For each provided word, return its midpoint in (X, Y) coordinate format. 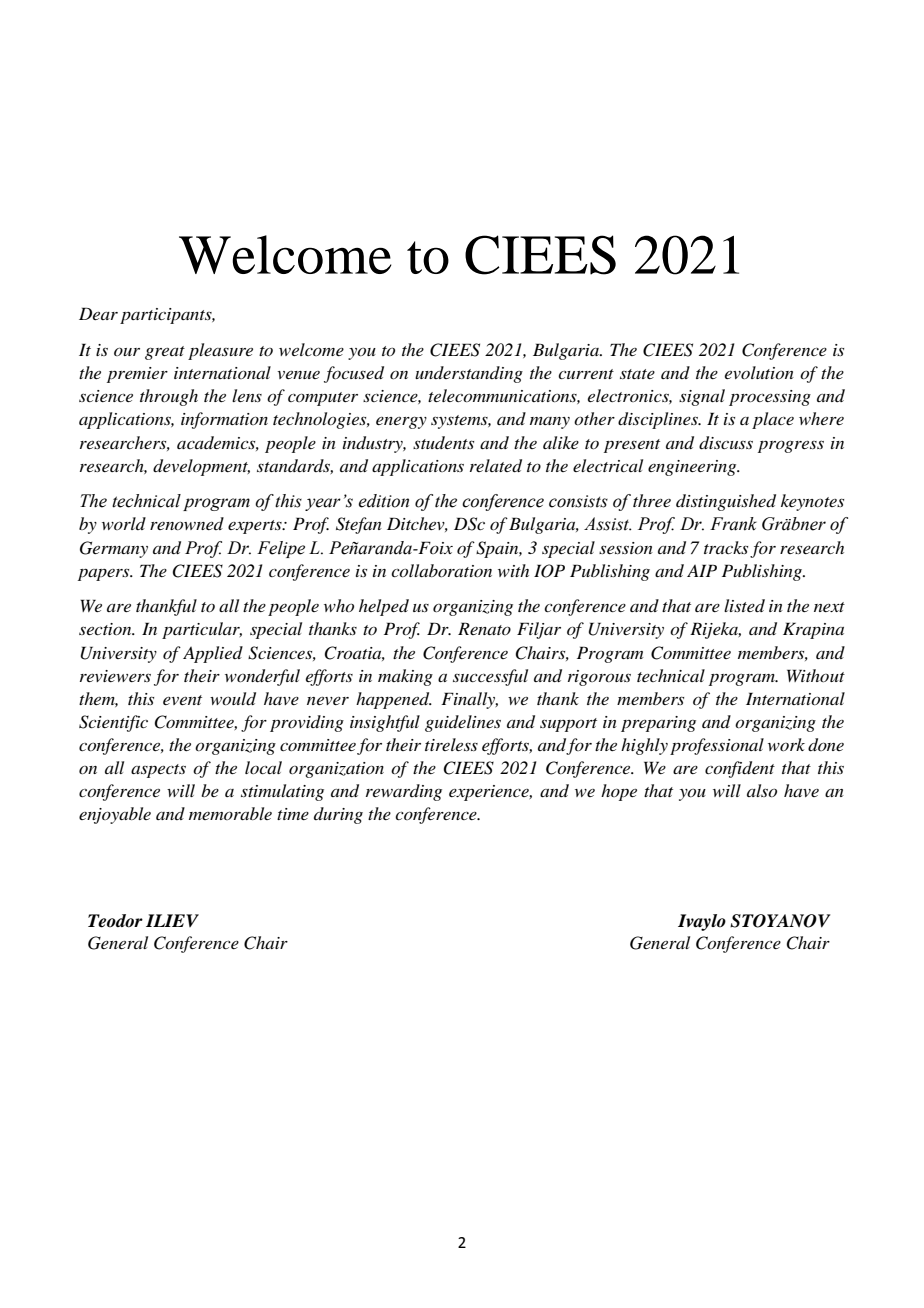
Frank (733, 524)
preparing (658, 724)
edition (383, 501)
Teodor (115, 921)
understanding (469, 374)
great (165, 353)
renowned (187, 523)
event (182, 700)
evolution (759, 372)
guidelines (463, 723)
